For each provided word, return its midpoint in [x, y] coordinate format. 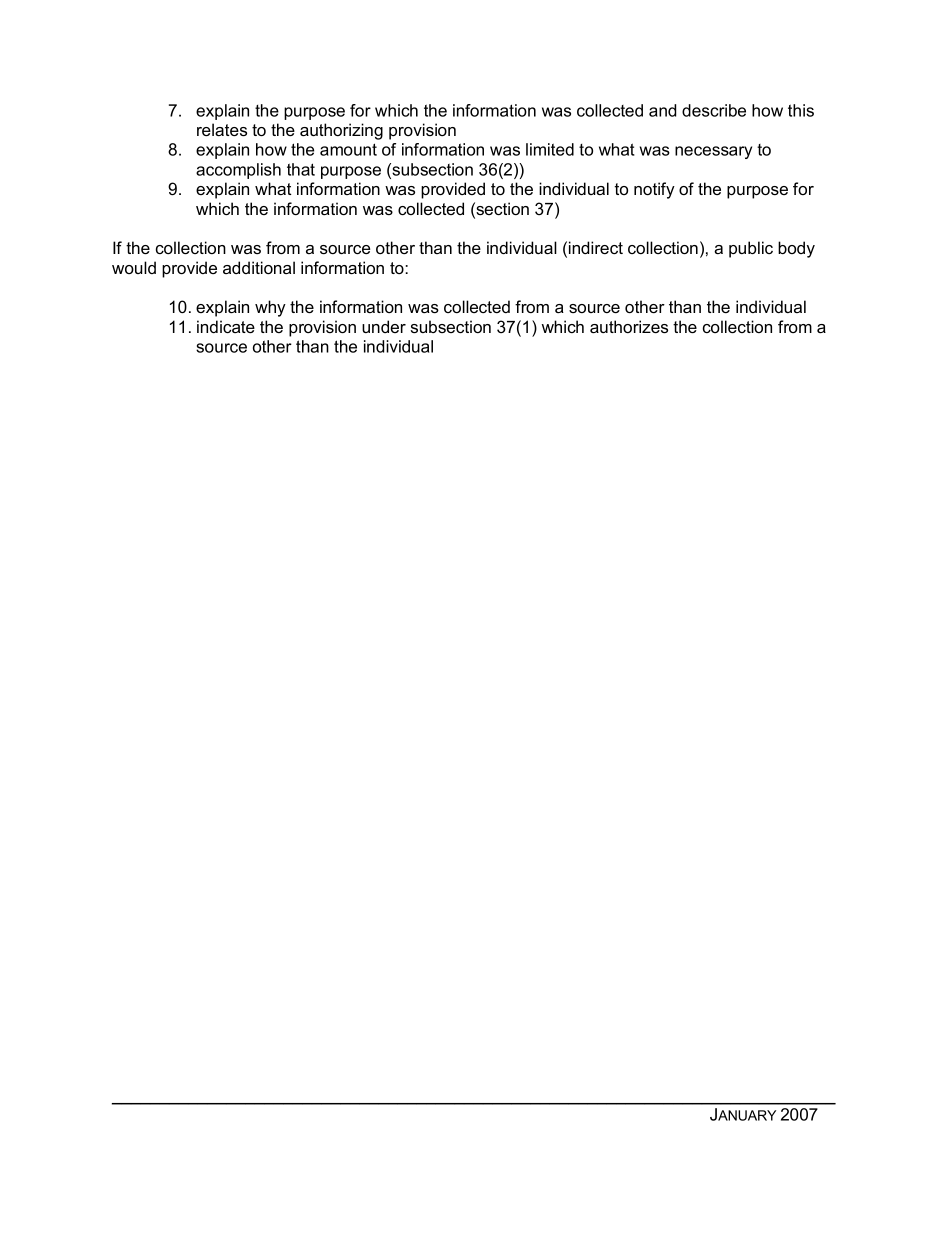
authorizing [341, 131]
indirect [596, 247]
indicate [226, 326]
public [751, 249]
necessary [713, 152]
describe [714, 110]
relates [222, 129]
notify [654, 190]
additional [259, 267]
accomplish [238, 171]
